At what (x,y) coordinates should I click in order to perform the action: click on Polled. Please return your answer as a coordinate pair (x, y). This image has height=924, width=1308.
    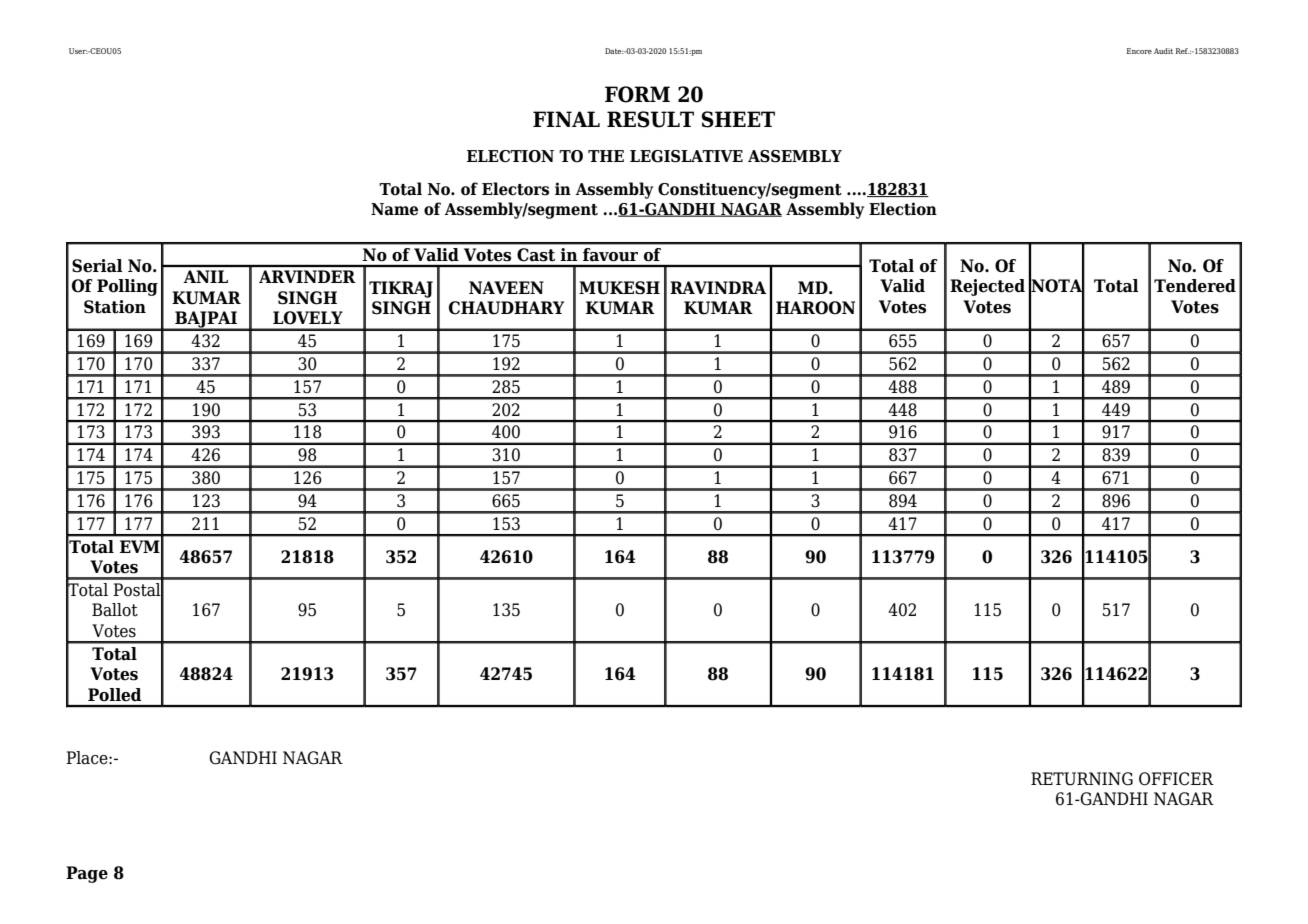
    Looking at the image, I should click on (114, 695).
